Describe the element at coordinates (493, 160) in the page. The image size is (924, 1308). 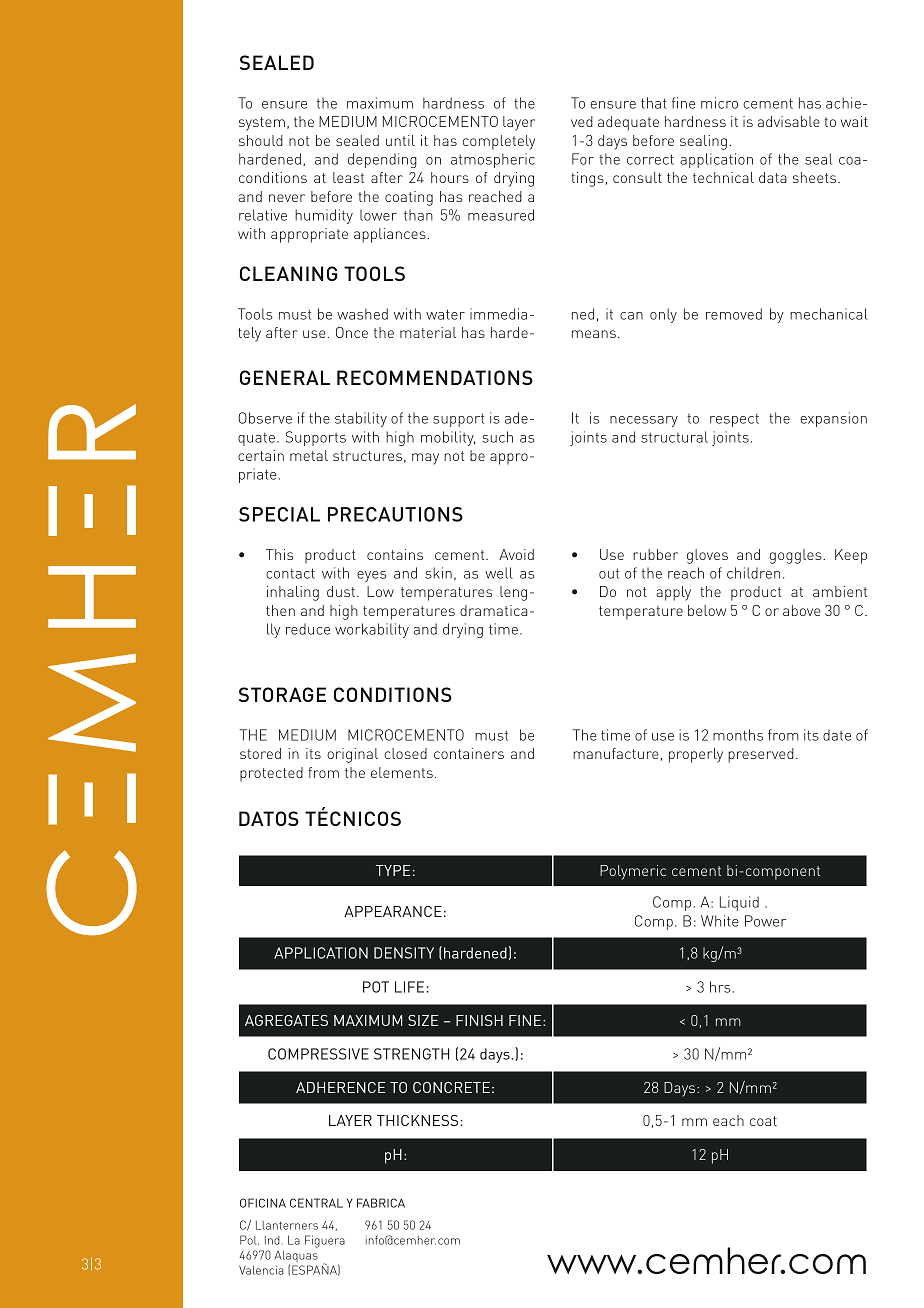
I see `atmospheric` at that location.
